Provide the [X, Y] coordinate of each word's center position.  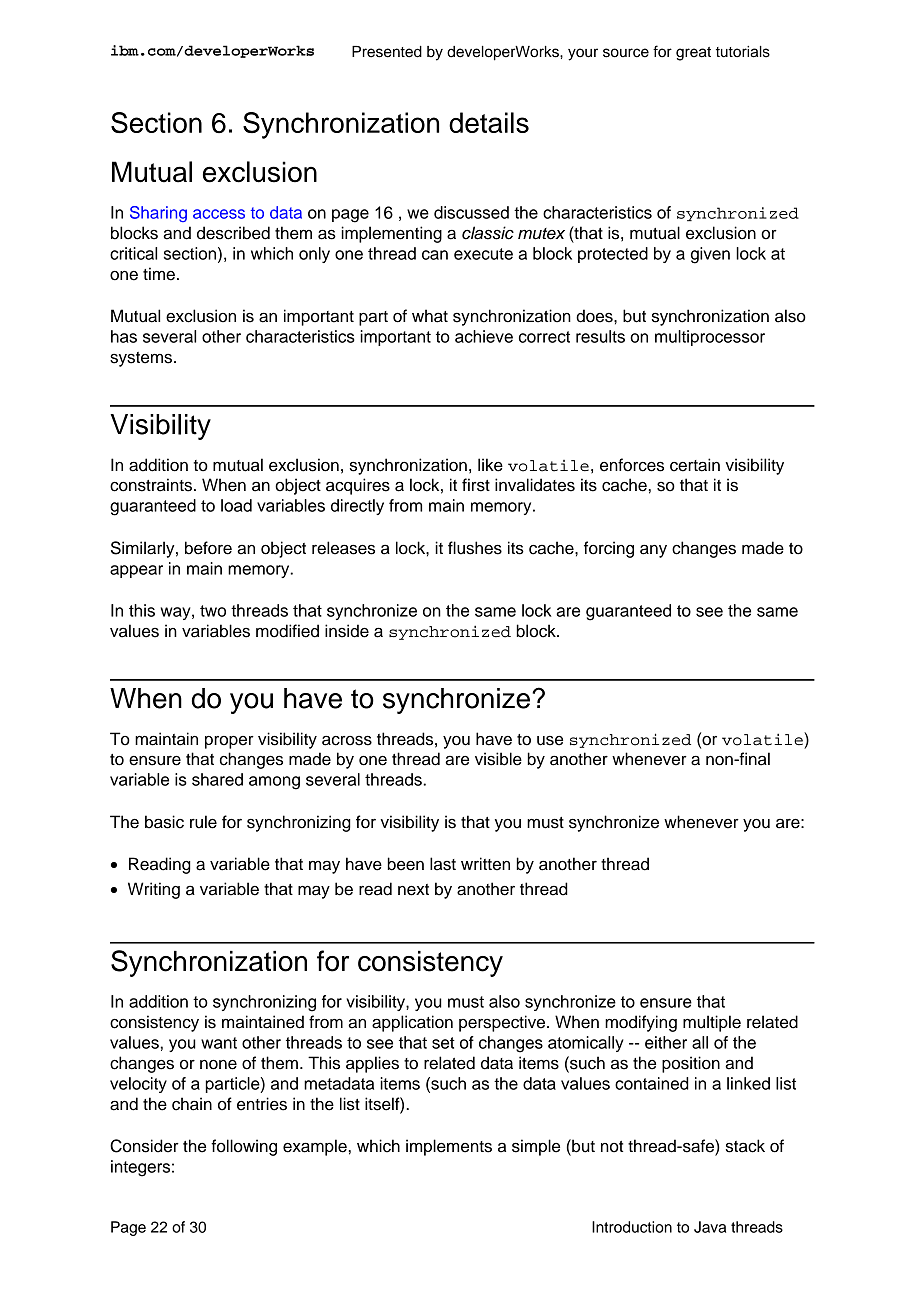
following [244, 1147]
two [213, 611]
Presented [387, 52]
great [693, 54]
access [219, 214]
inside [347, 631]
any [653, 551]
